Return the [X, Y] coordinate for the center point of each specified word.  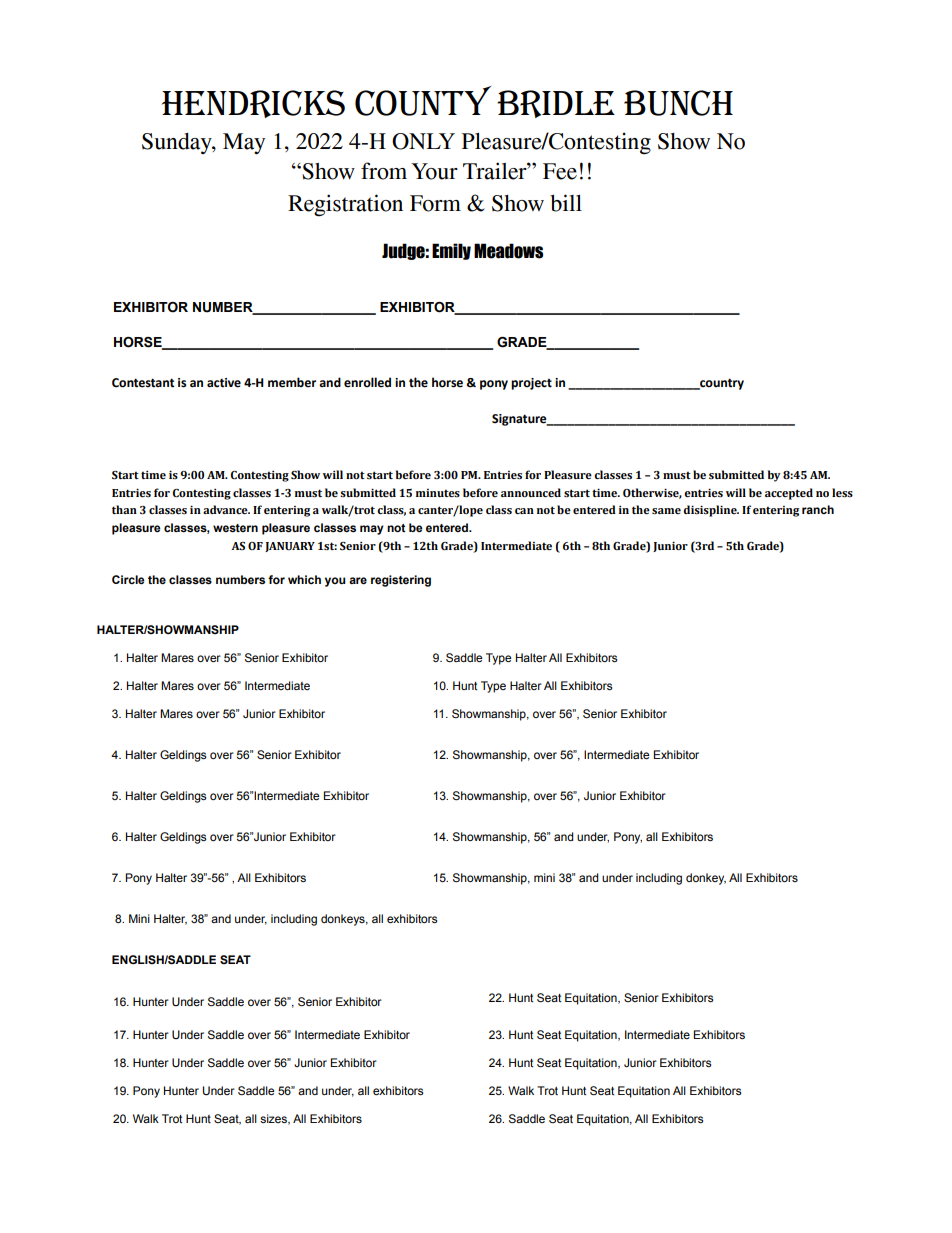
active [224, 383]
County [423, 101]
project [531, 384]
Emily [451, 251]
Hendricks [253, 104]
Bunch [678, 103]
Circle [128, 579]
